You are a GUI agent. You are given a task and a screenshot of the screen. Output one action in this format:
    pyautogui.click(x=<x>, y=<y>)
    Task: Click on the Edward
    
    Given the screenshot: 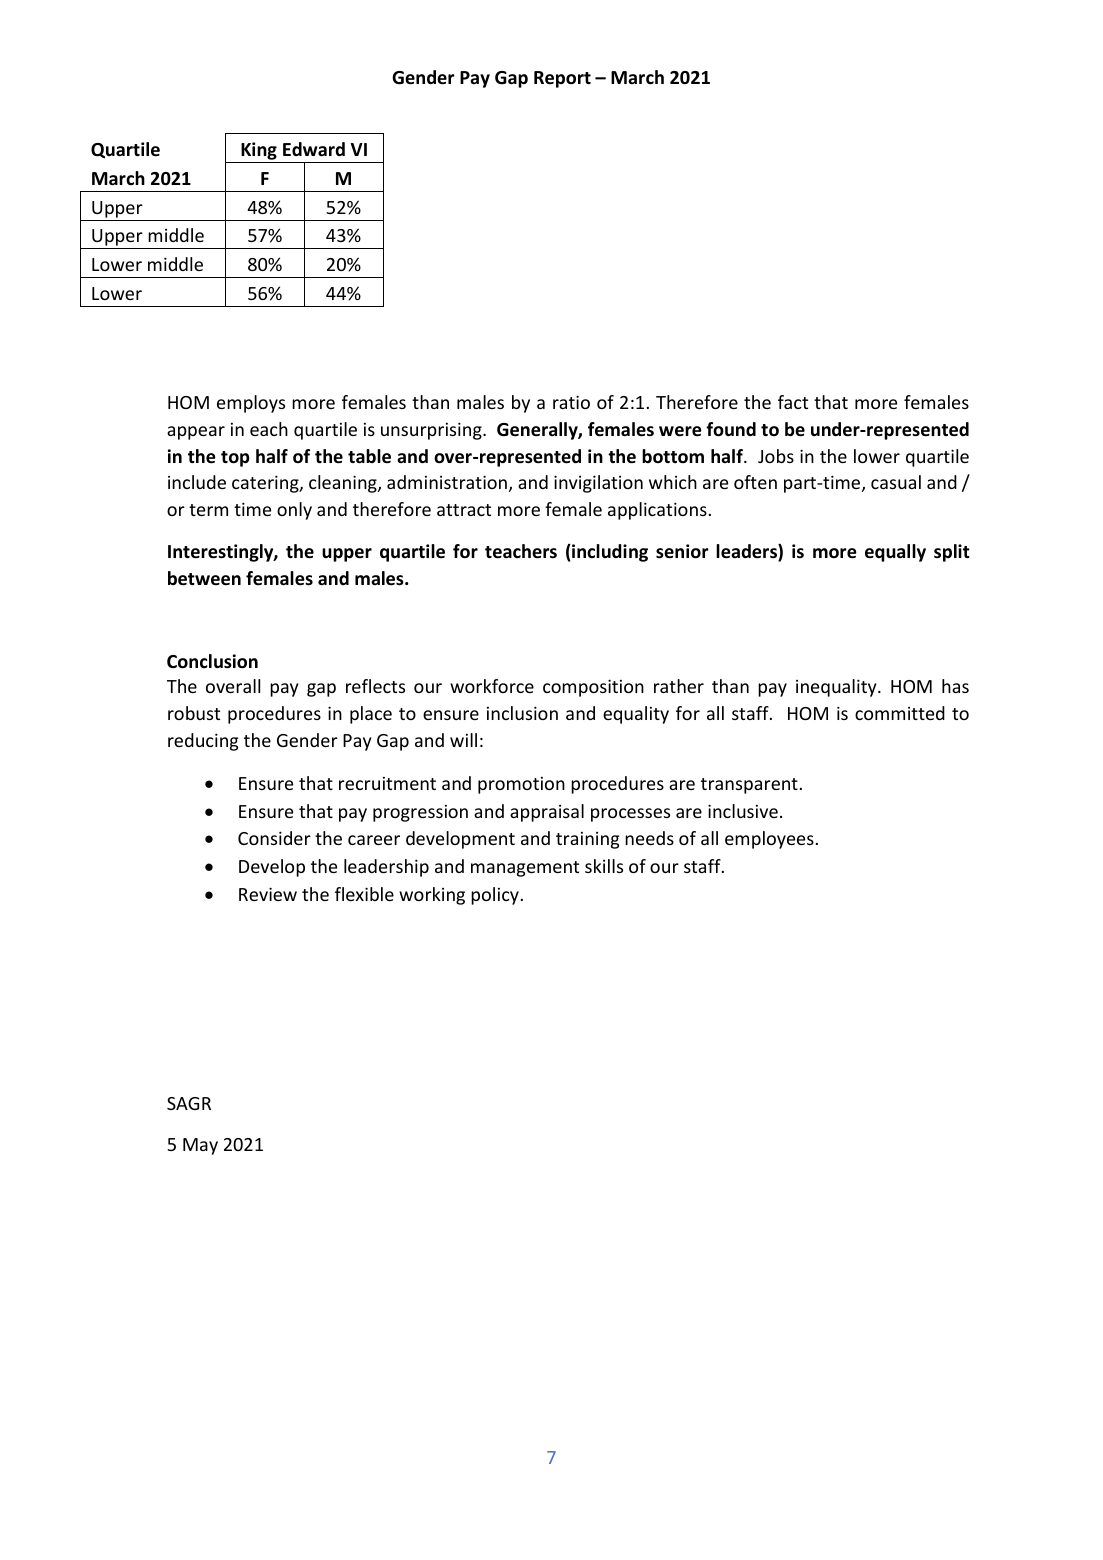 What is the action you would take?
    pyautogui.click(x=314, y=149)
